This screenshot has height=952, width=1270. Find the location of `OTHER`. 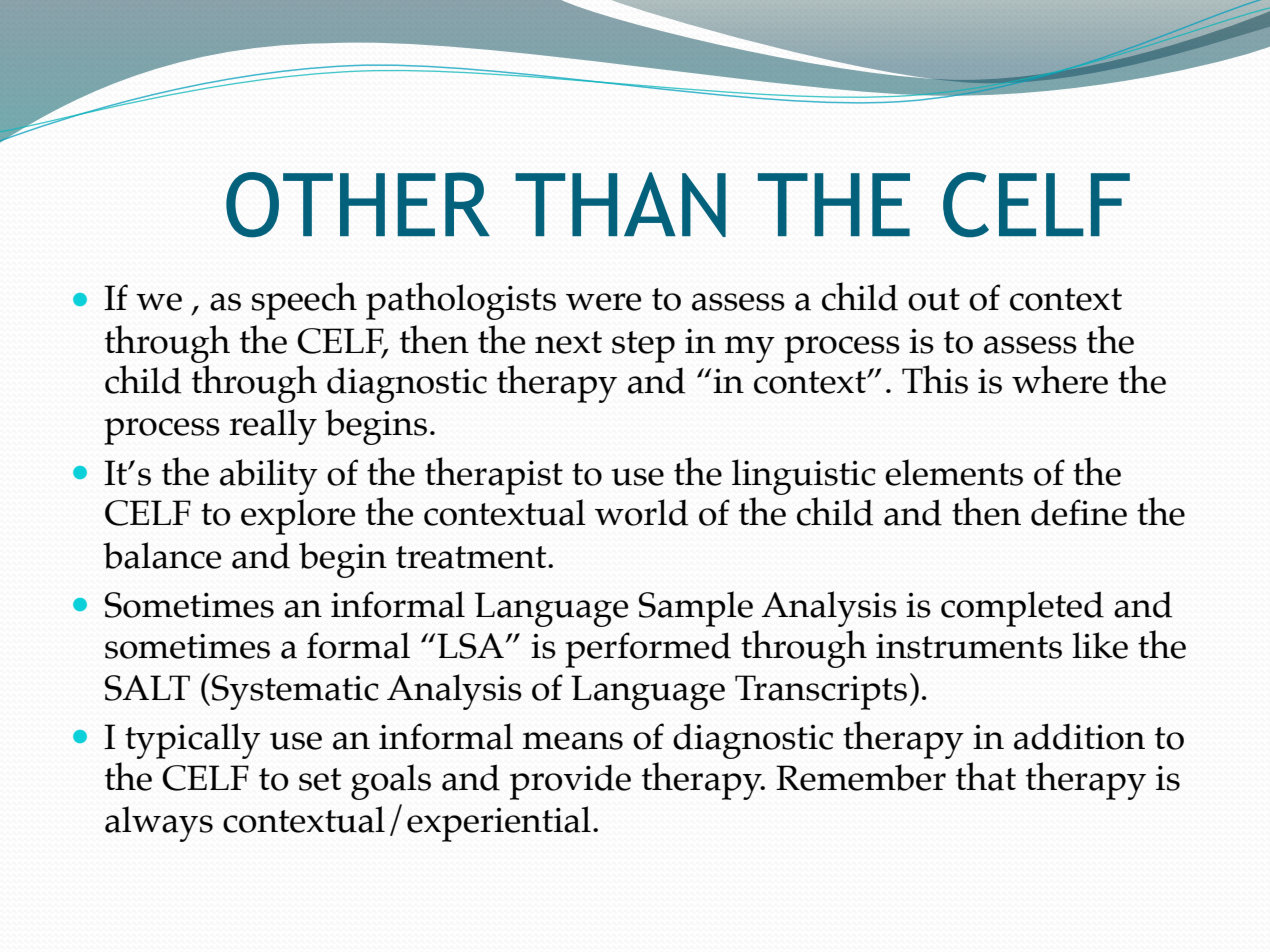

OTHER is located at coordinates (358, 205).
